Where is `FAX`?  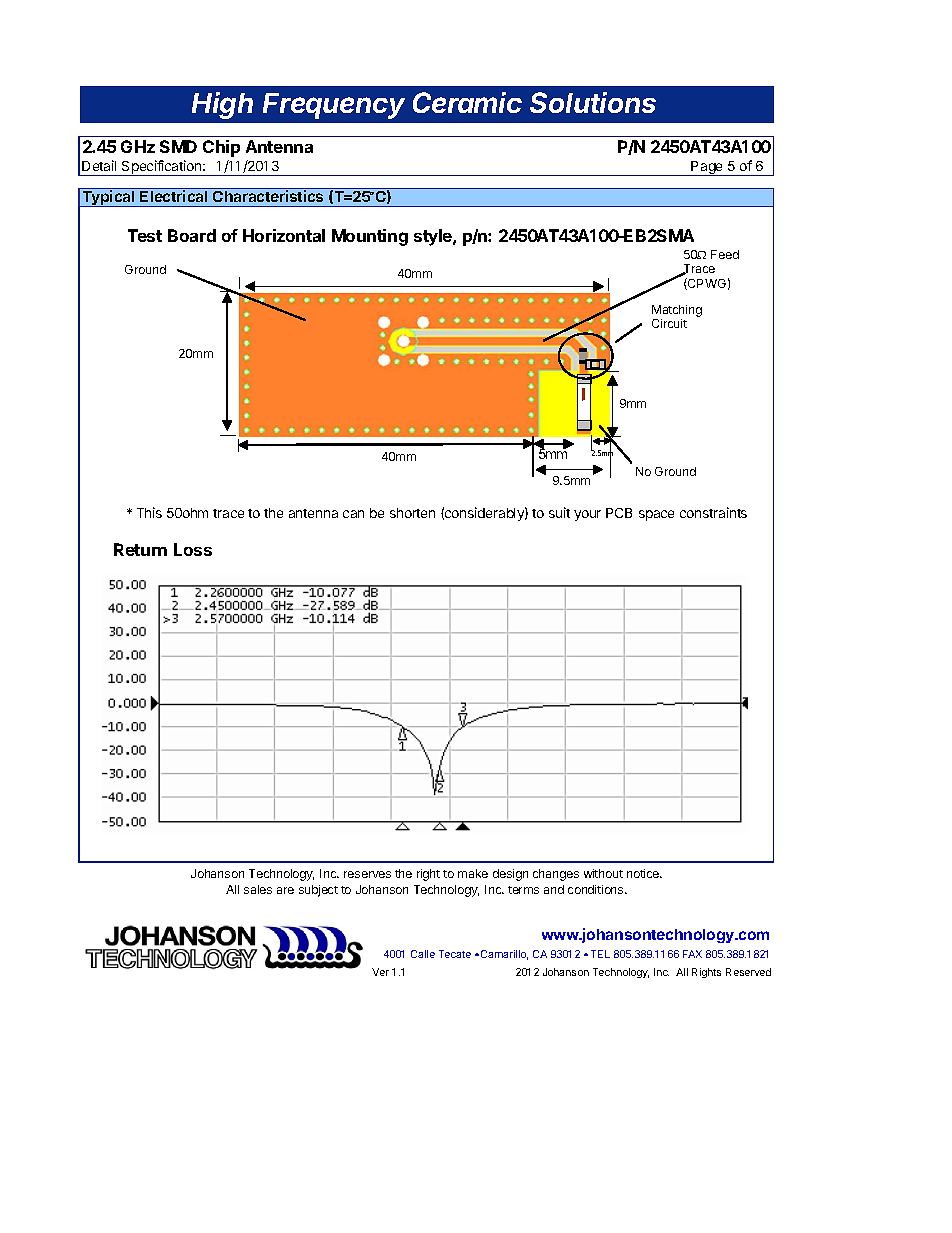
FAX is located at coordinates (692, 954).
